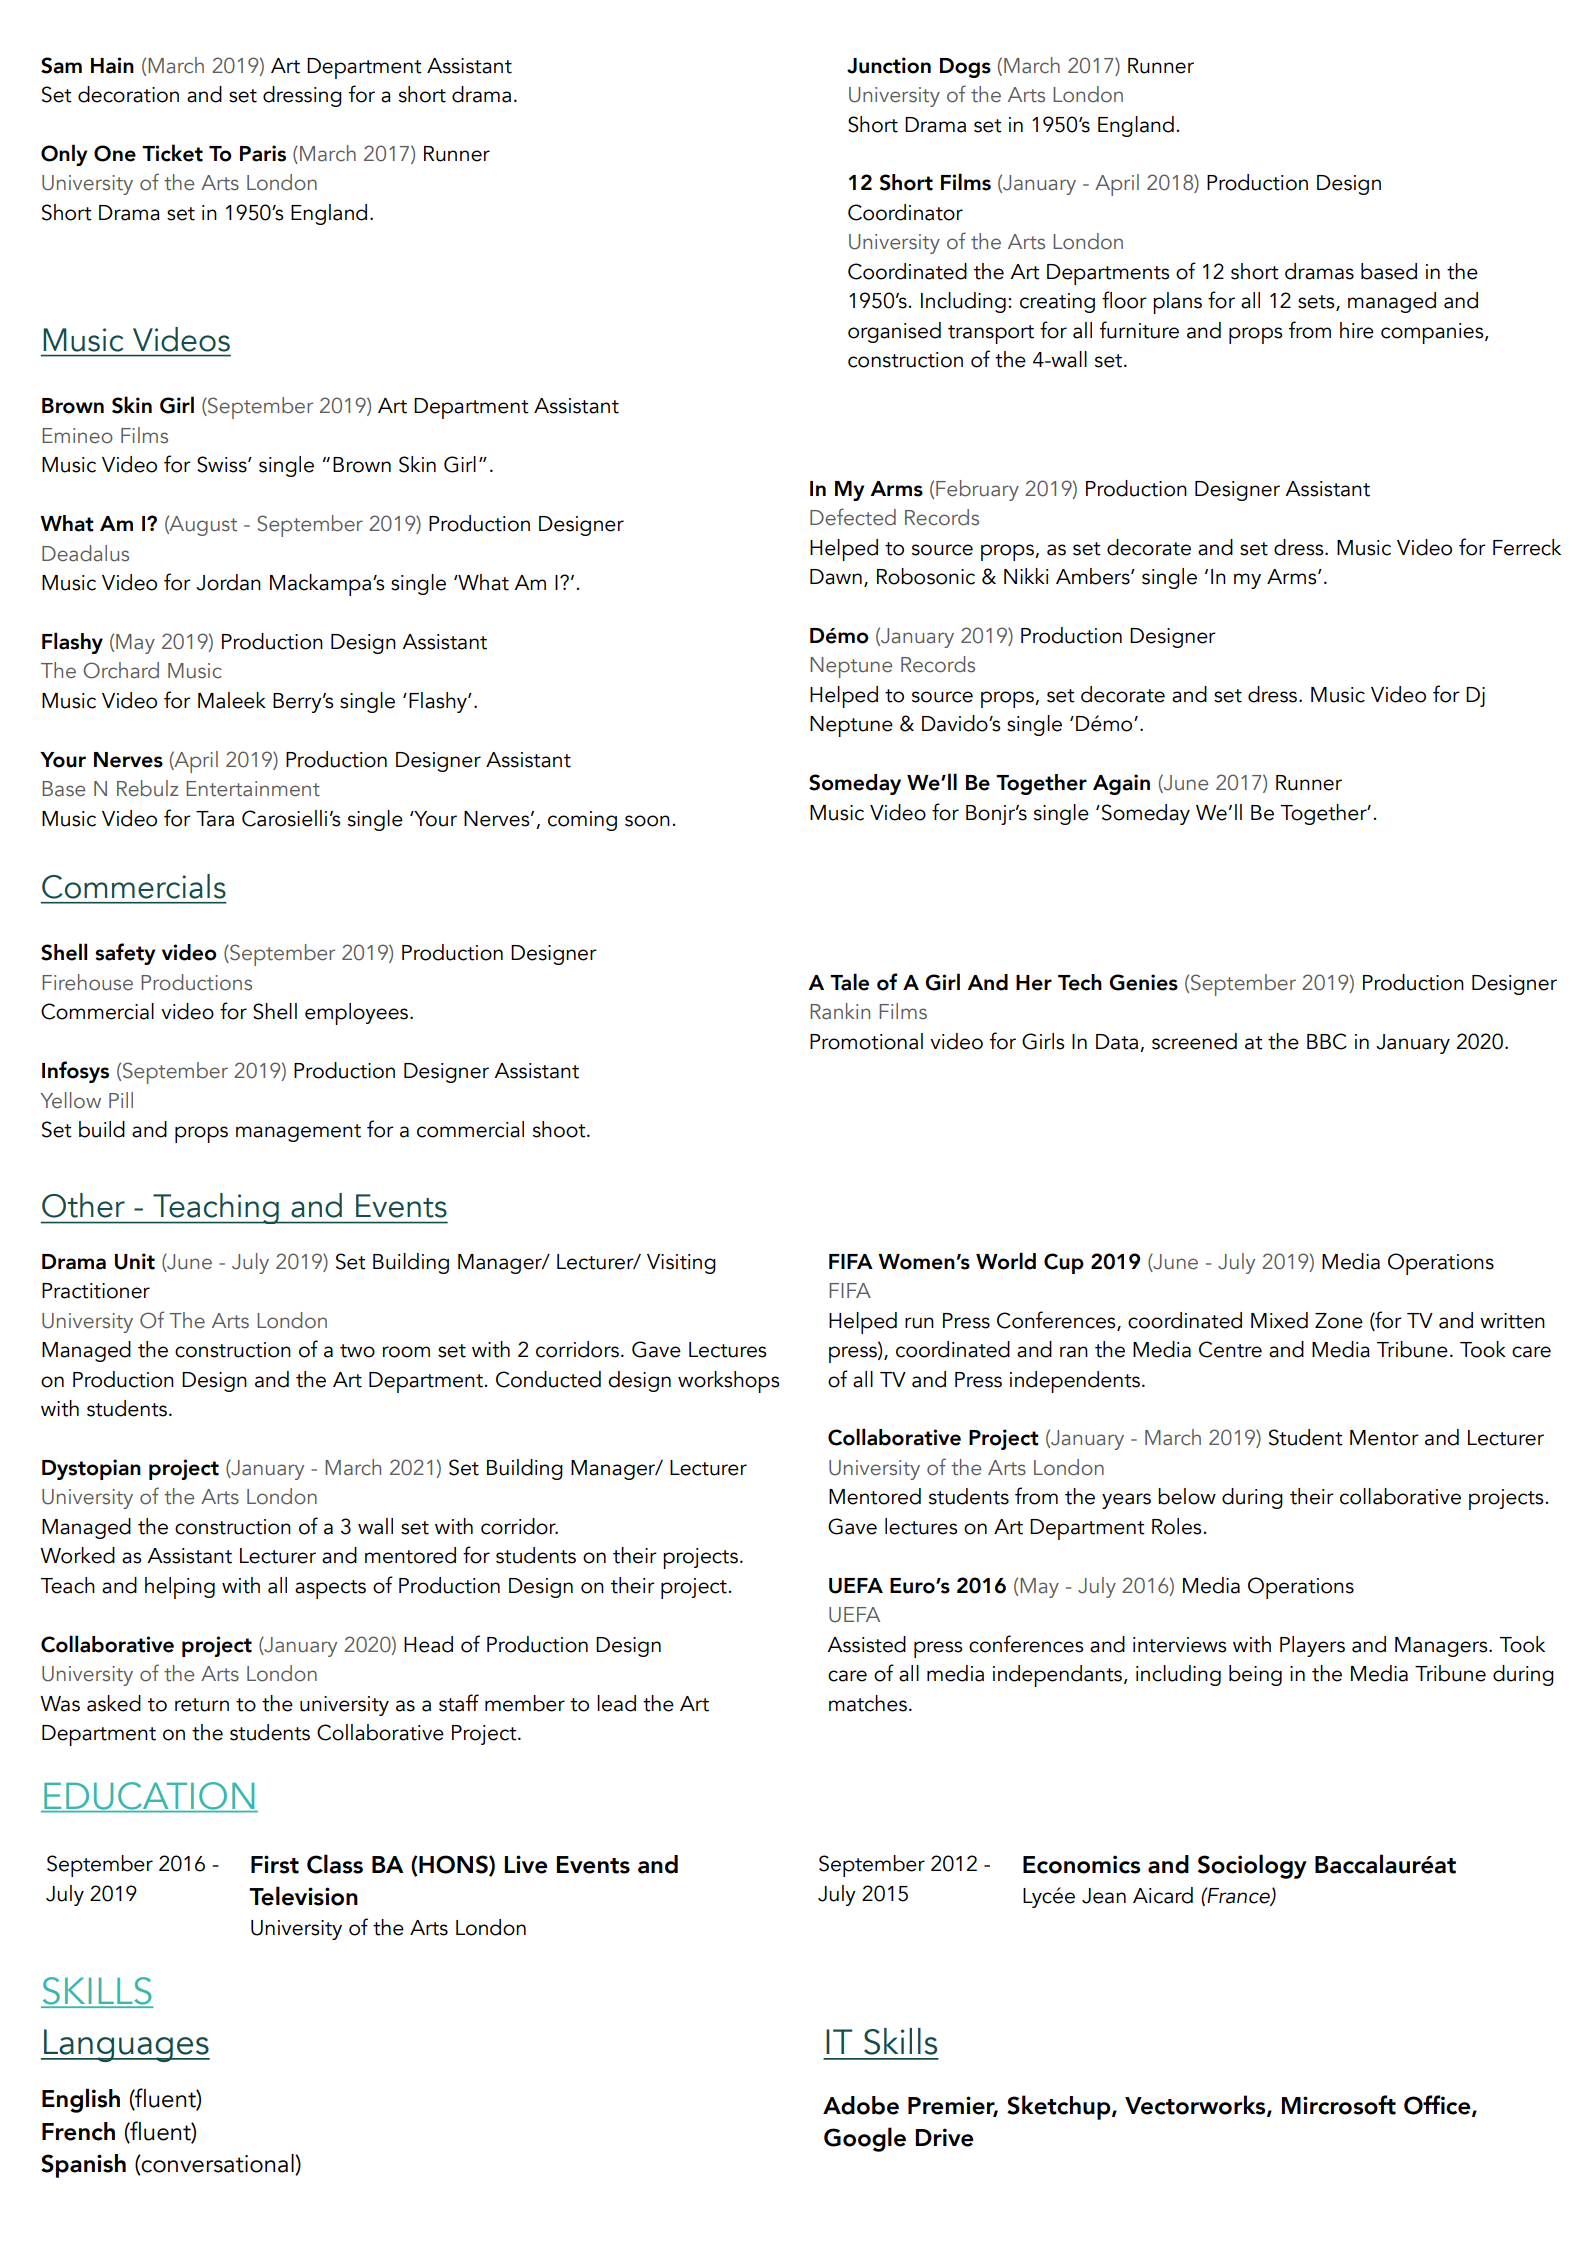  Describe the element at coordinates (1327, 1041) in the document. I see `BBC` at that location.
